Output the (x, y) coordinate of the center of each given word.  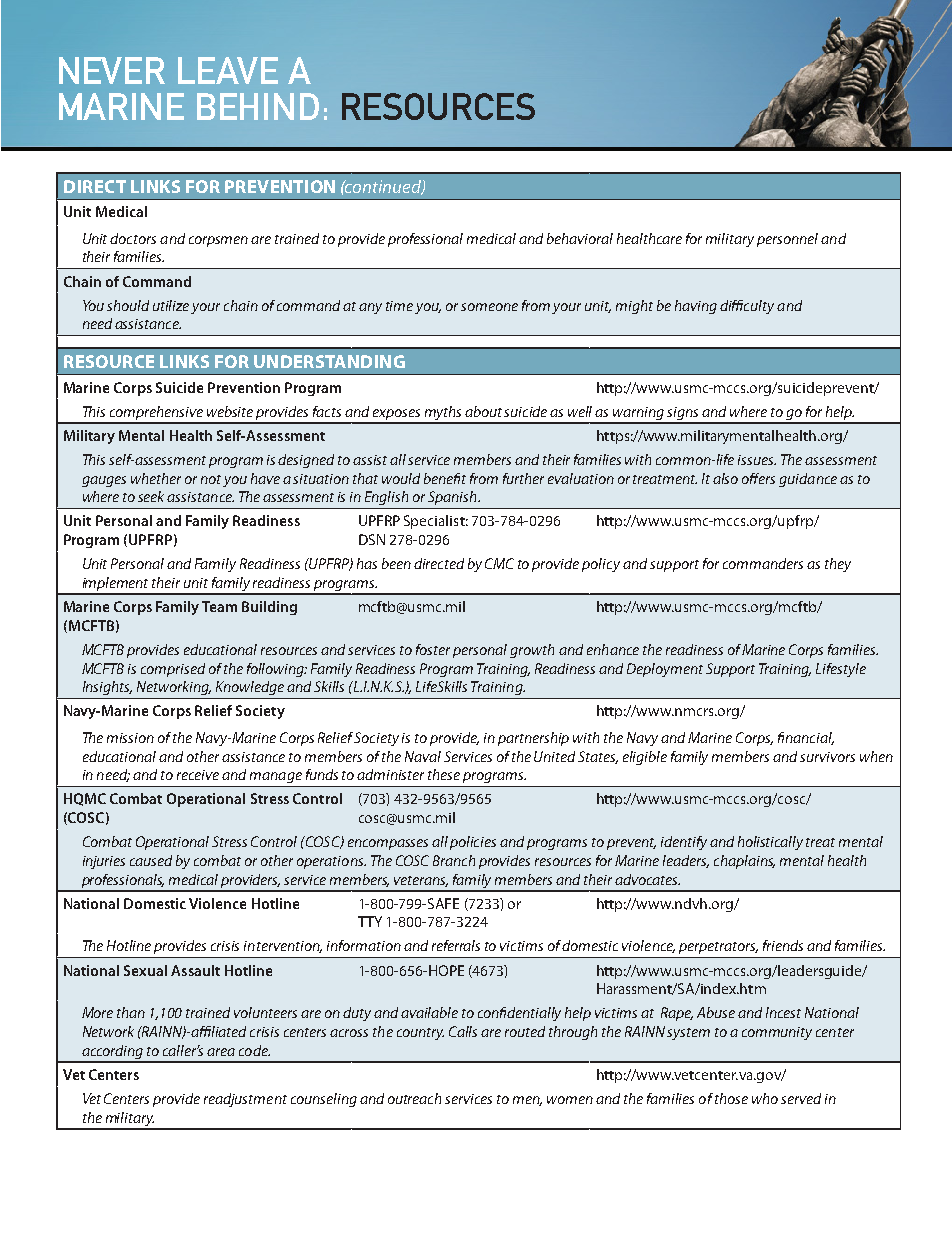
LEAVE (228, 70)
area (221, 1052)
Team (219, 606)
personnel (787, 240)
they (838, 565)
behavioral (580, 238)
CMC (499, 563)
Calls (463, 1031)
